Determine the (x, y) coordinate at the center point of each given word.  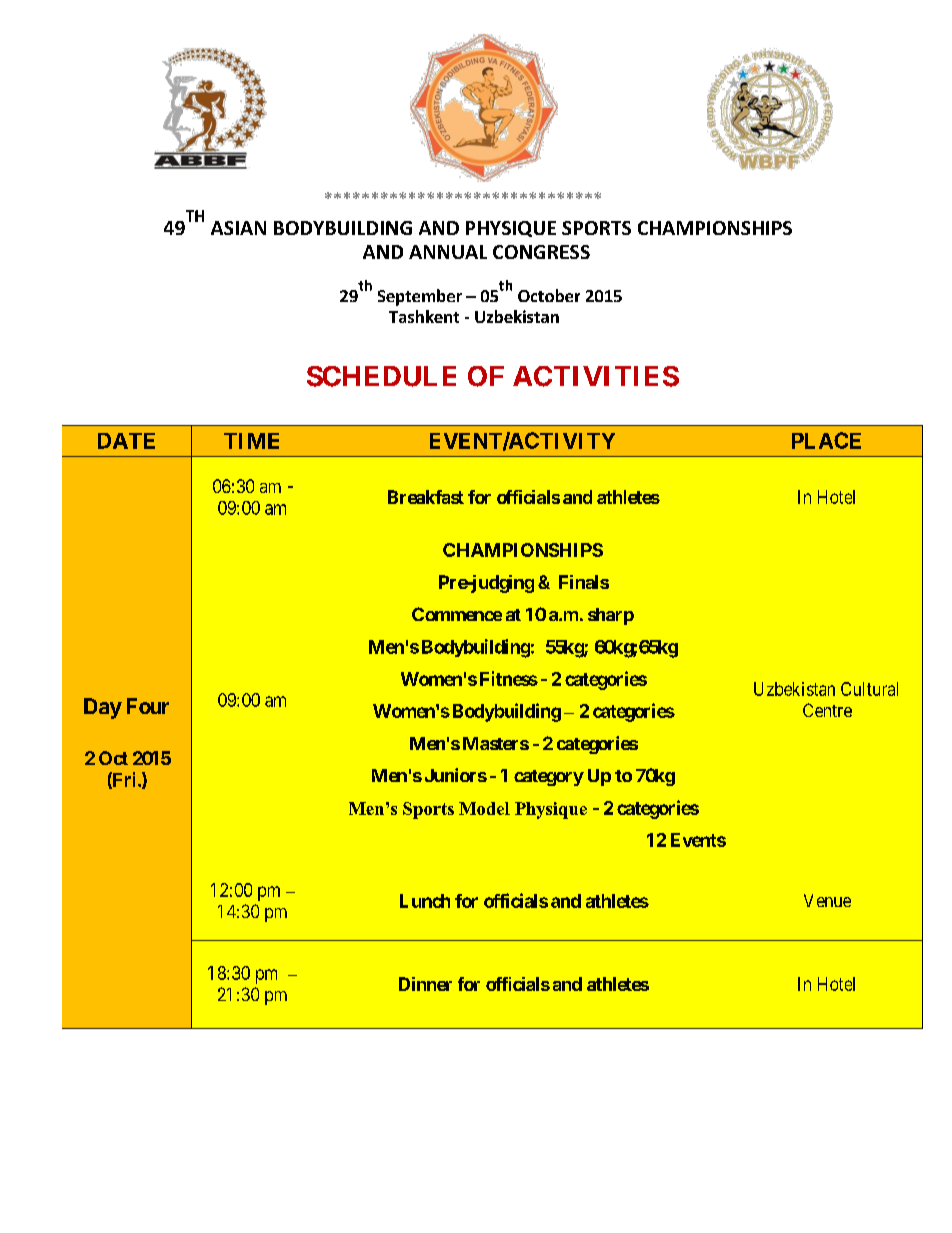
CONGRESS (541, 252)
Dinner (425, 984)
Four (148, 706)
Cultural (869, 689)
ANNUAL (448, 252)
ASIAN (238, 228)
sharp (611, 616)
